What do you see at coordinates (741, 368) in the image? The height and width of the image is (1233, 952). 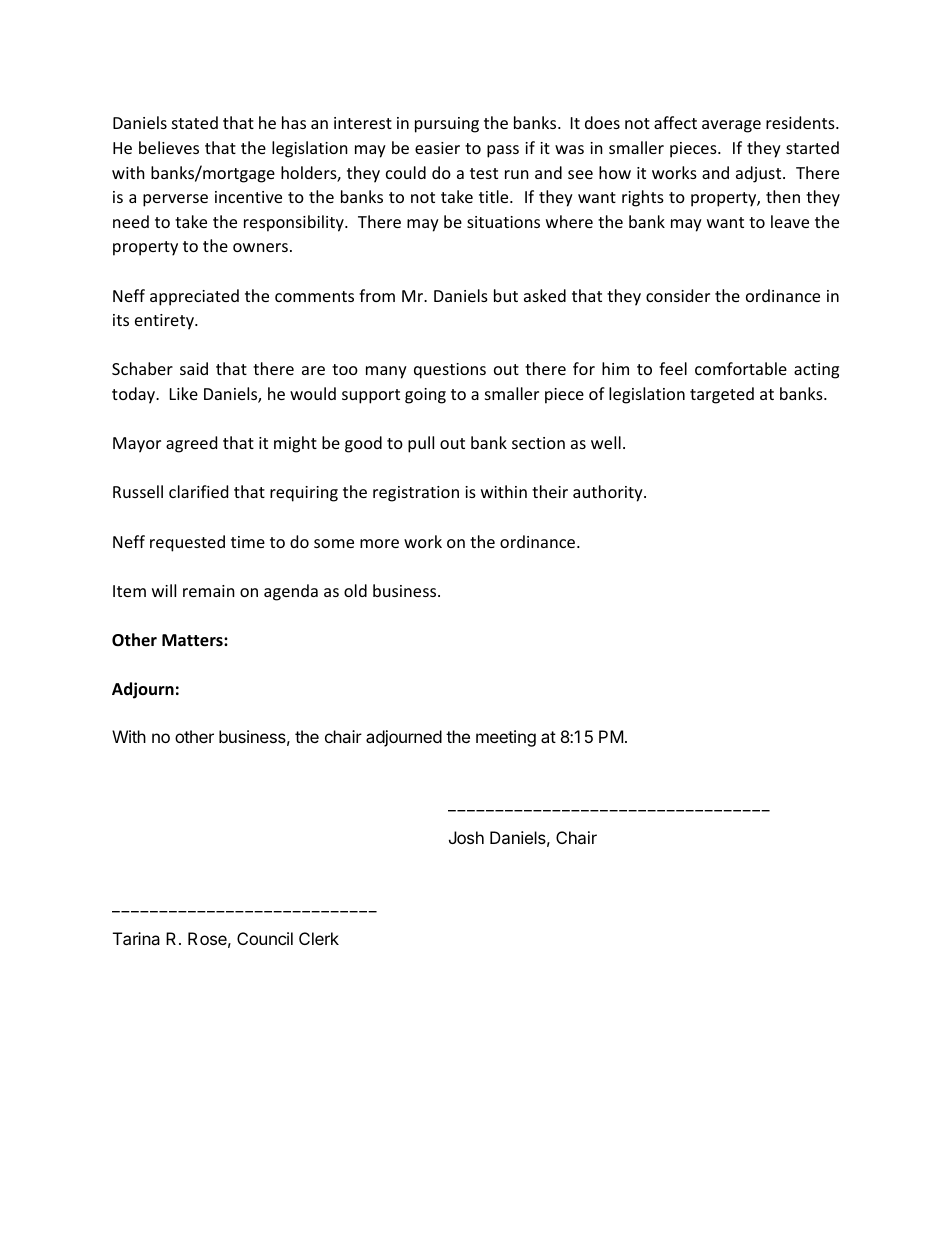 I see `comfortable` at bounding box center [741, 368].
